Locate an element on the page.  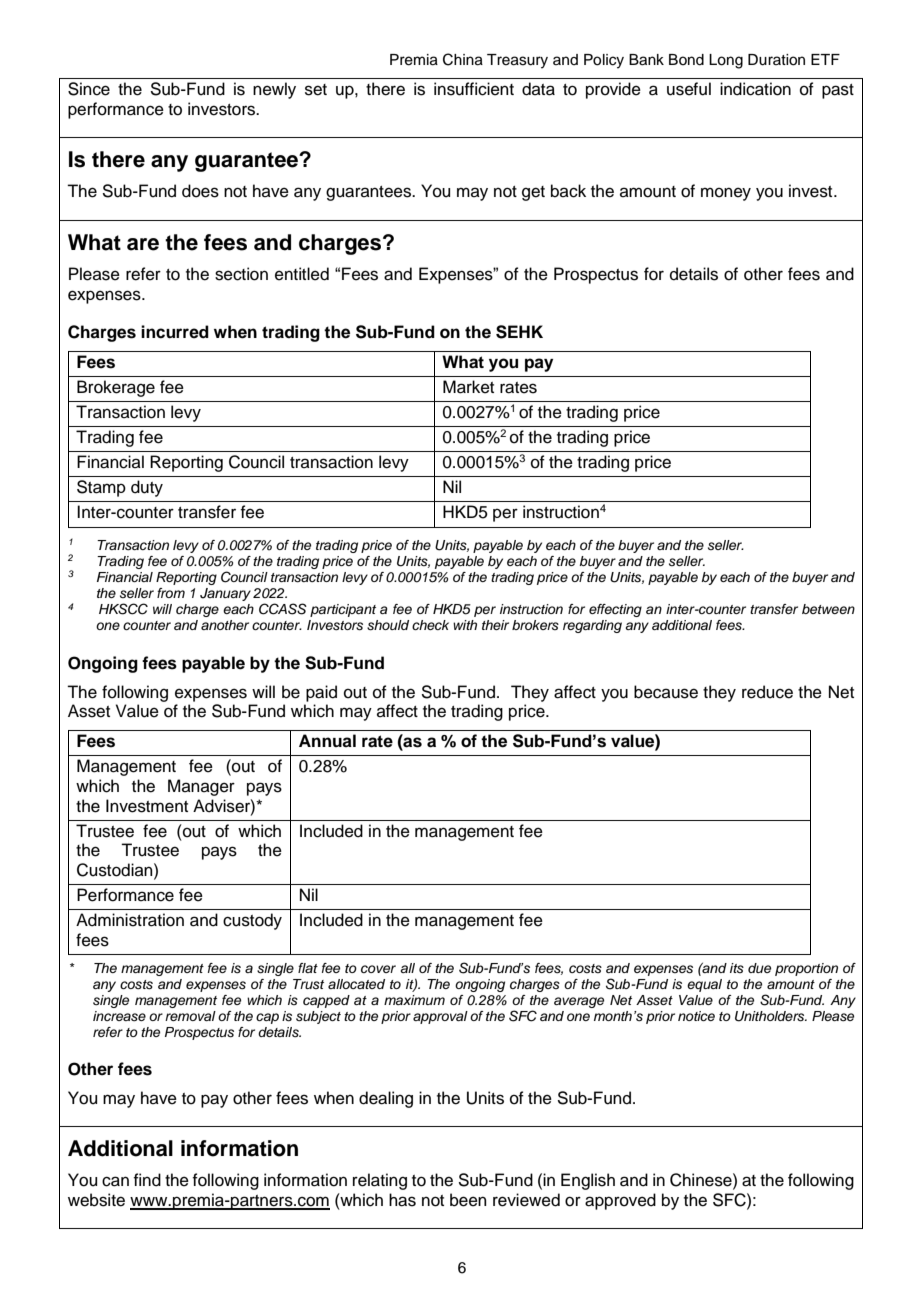
Annual is located at coordinates (327, 741).
